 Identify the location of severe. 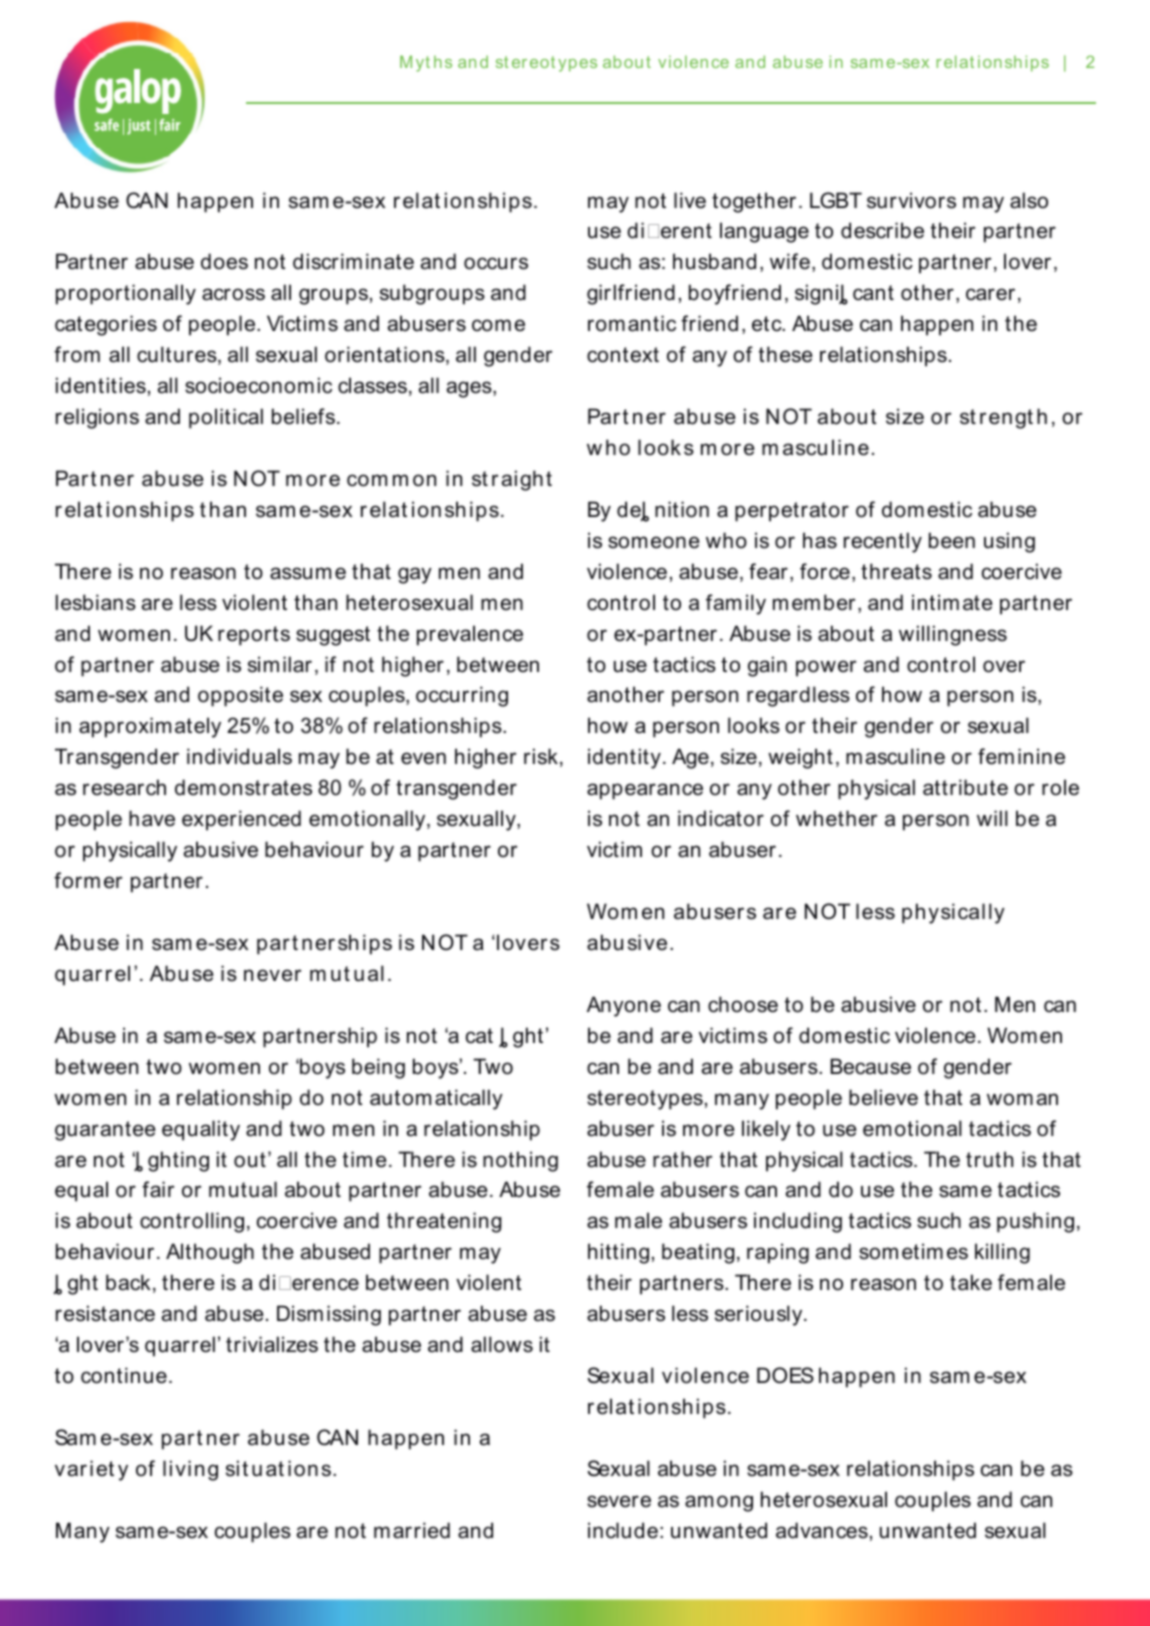
(619, 1501).
